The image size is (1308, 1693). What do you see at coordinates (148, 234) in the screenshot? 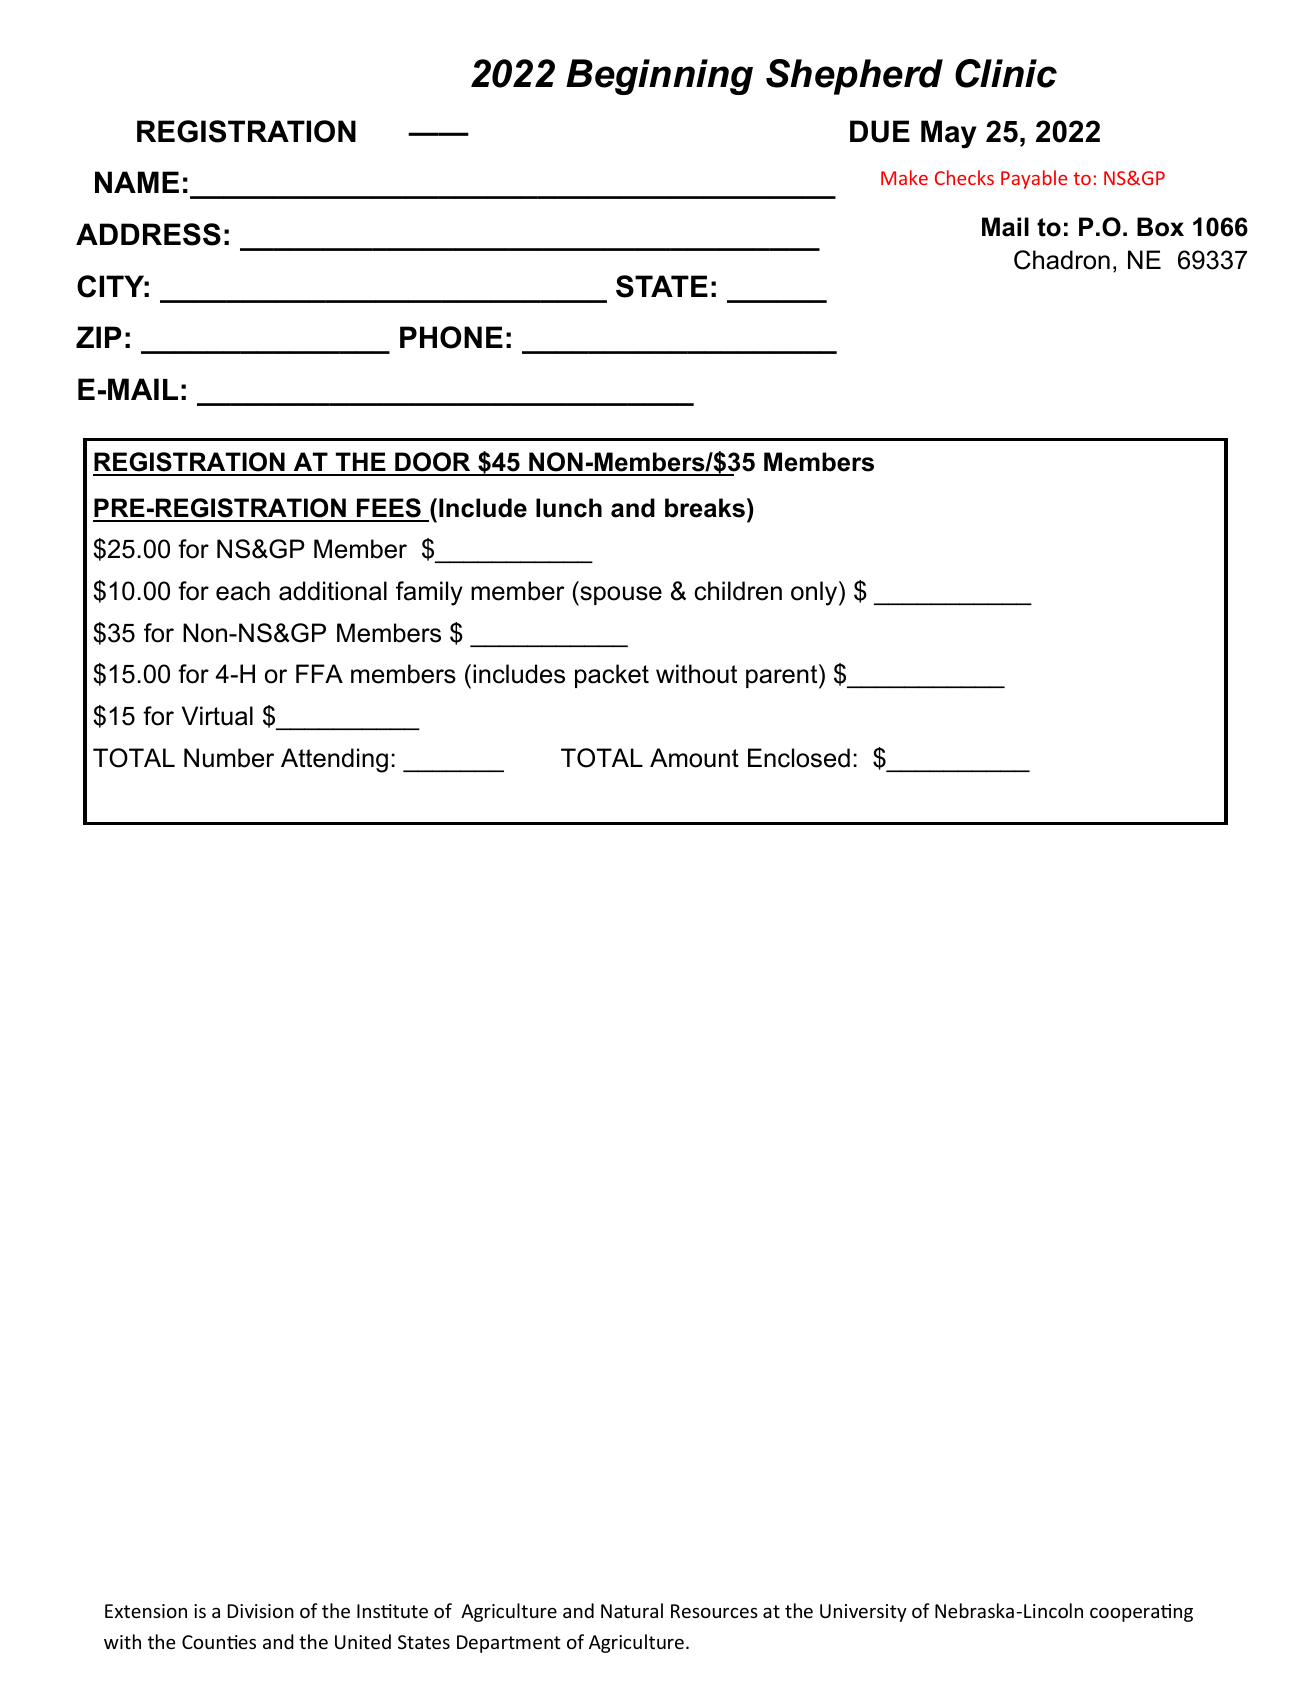
I see `ADDRESS` at bounding box center [148, 234].
